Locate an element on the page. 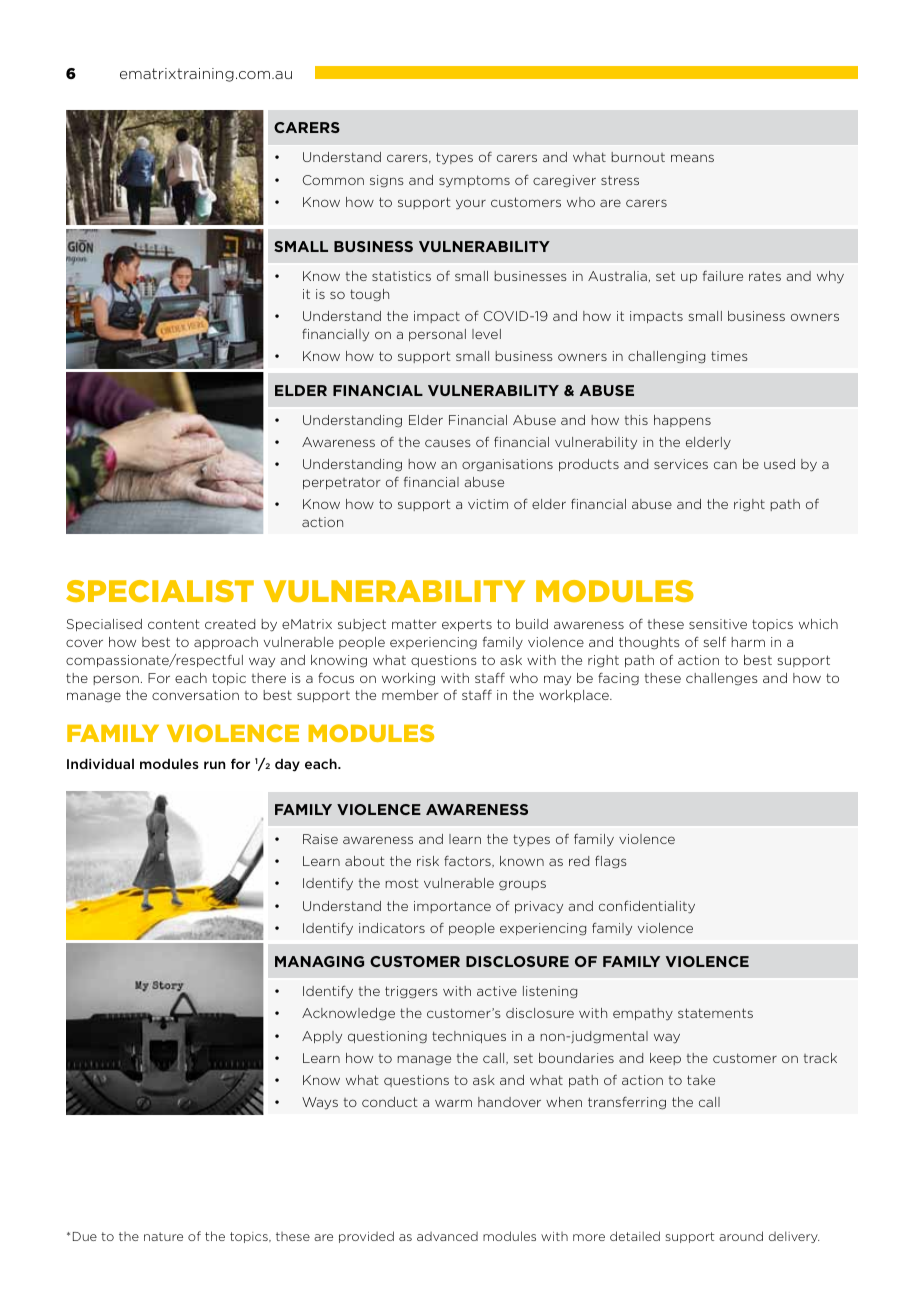  factors is located at coordinates (468, 861).
